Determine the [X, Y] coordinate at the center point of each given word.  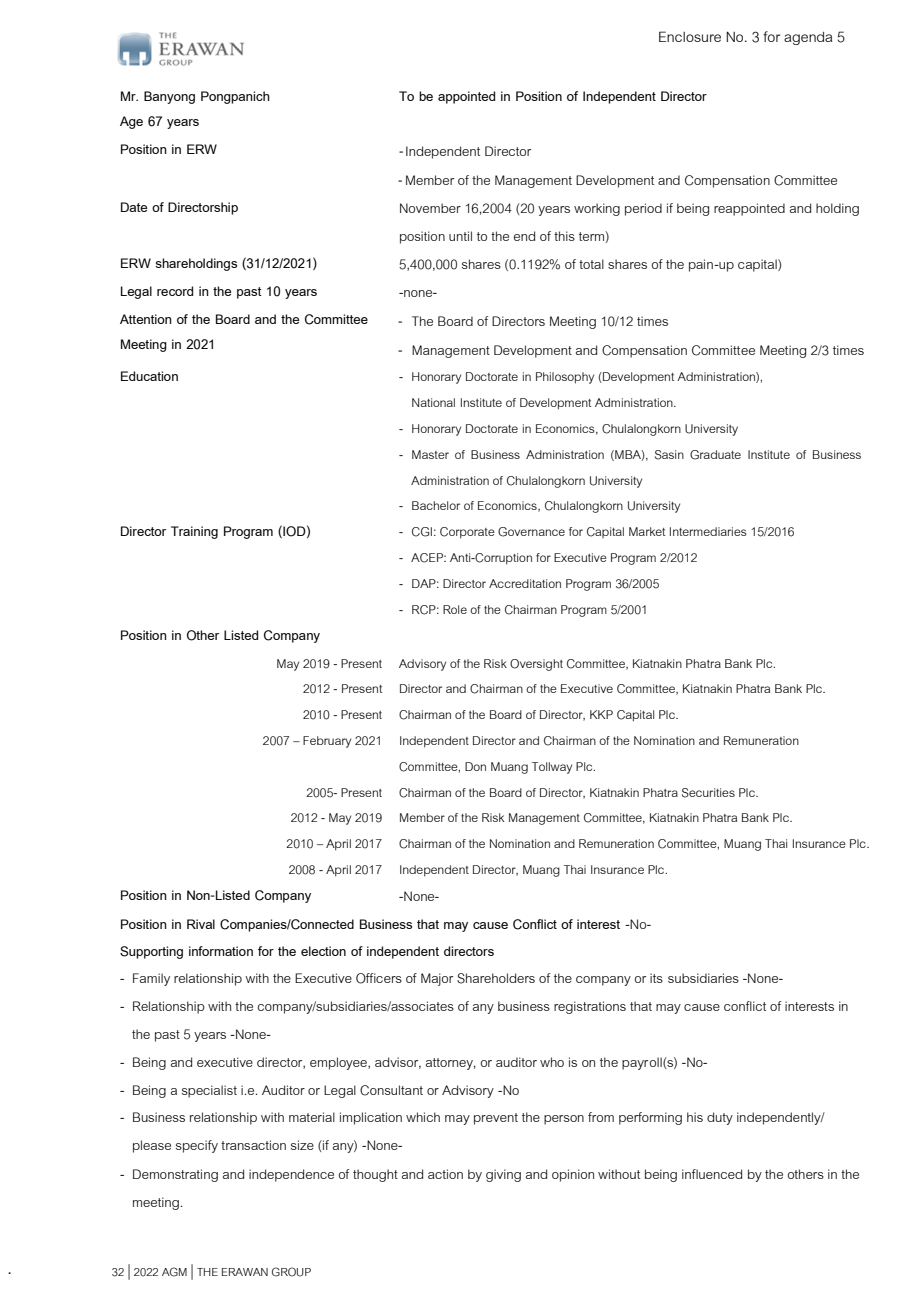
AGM [174, 1272]
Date [134, 207]
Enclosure [690, 36]
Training [194, 532]
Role [455, 609]
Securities [708, 793]
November [430, 208]
